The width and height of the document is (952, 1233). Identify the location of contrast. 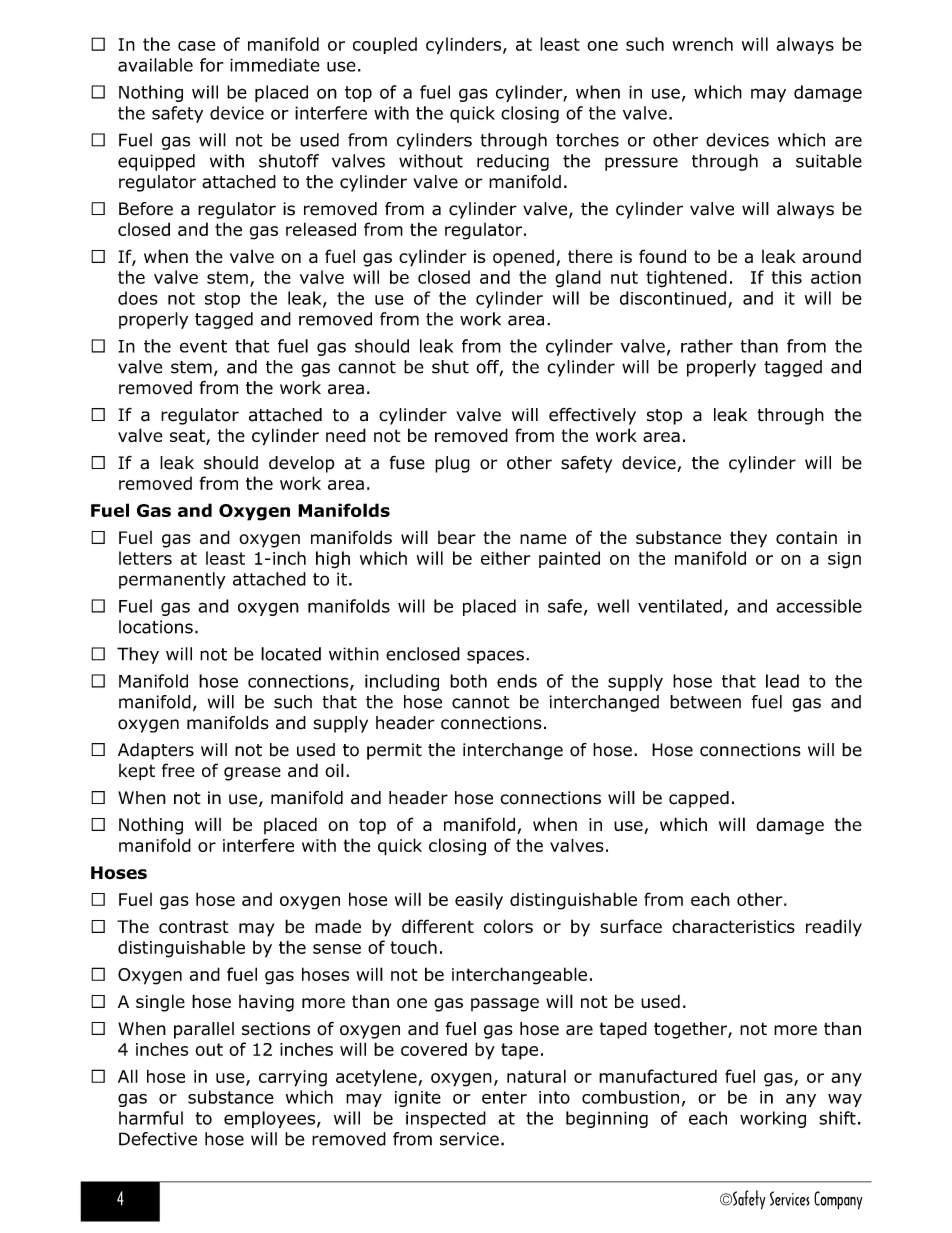
(193, 926).
